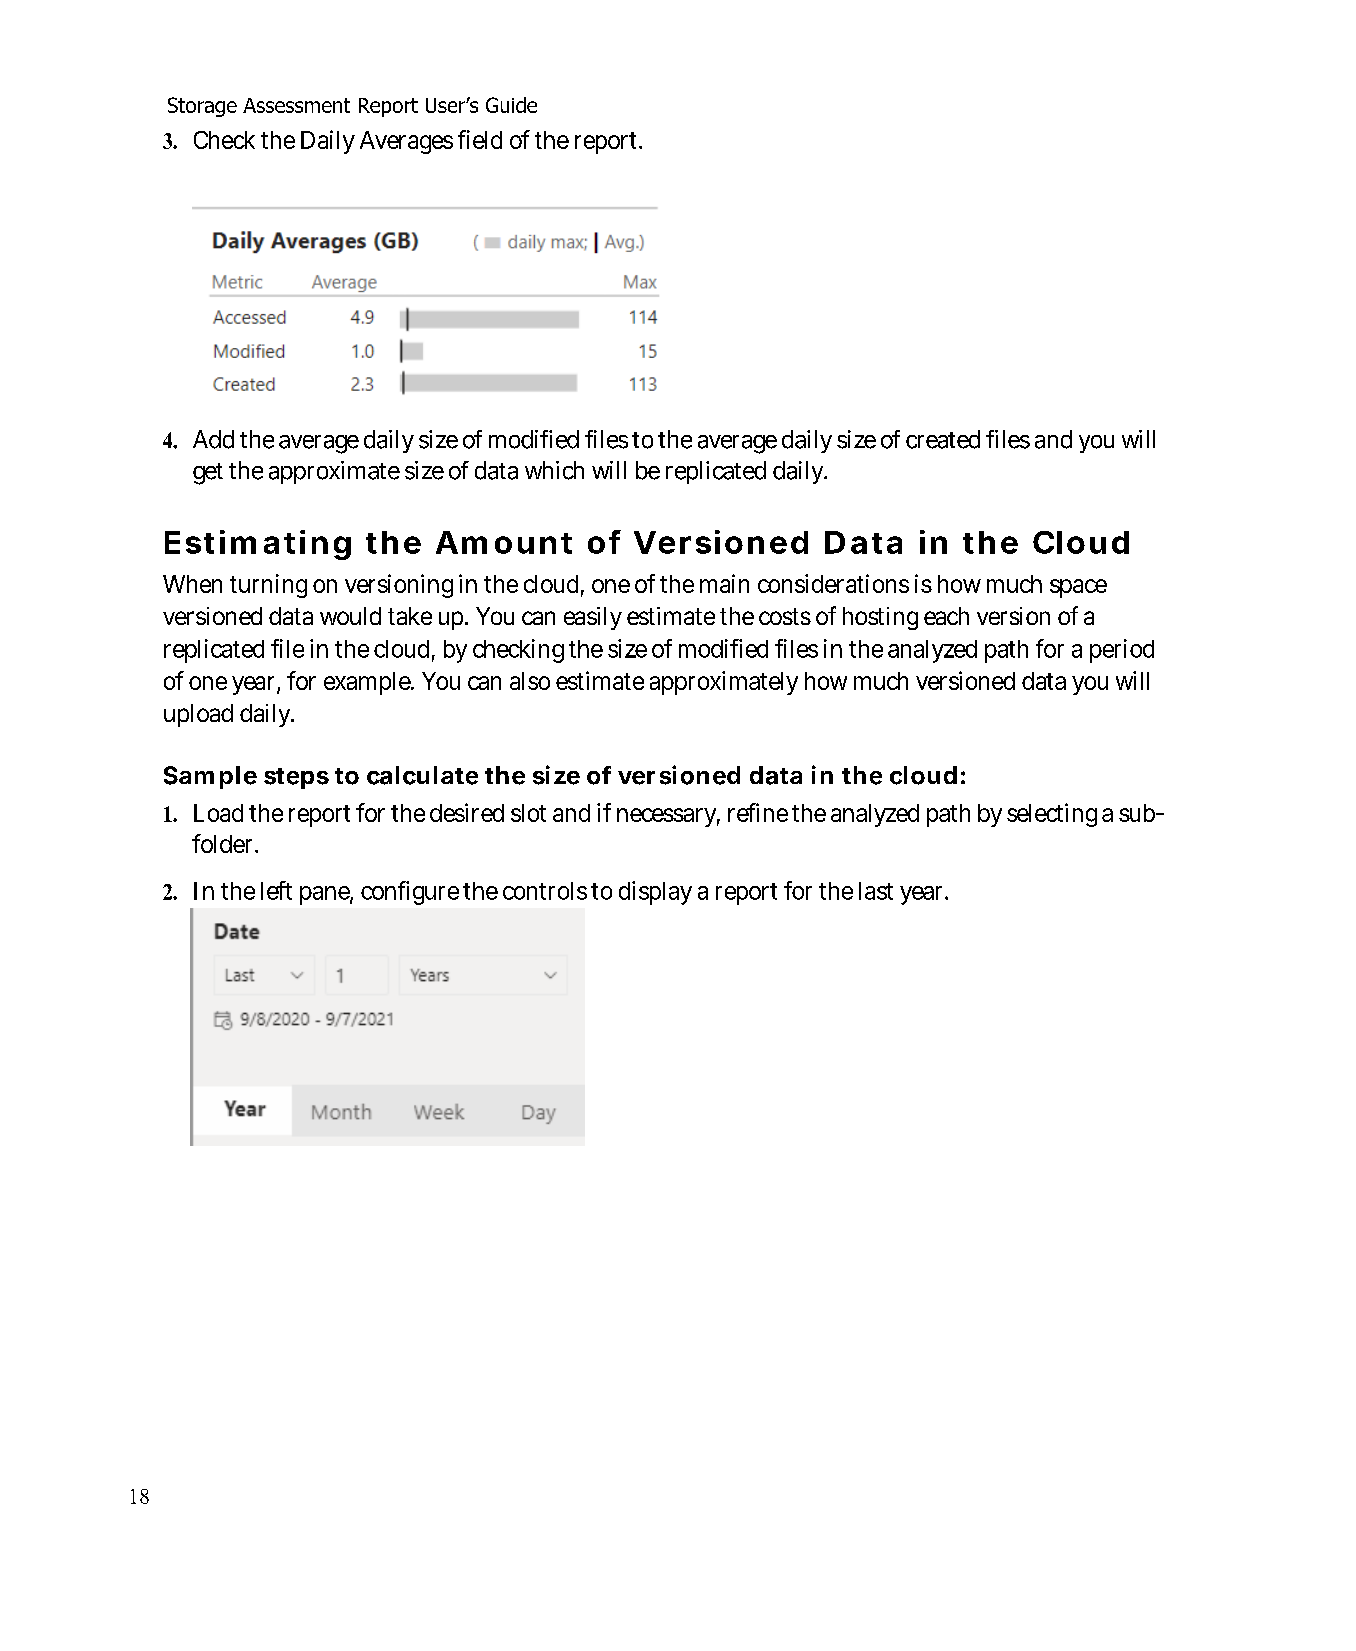 This document has height=1651, width=1356. I want to click on created, so click(943, 439).
